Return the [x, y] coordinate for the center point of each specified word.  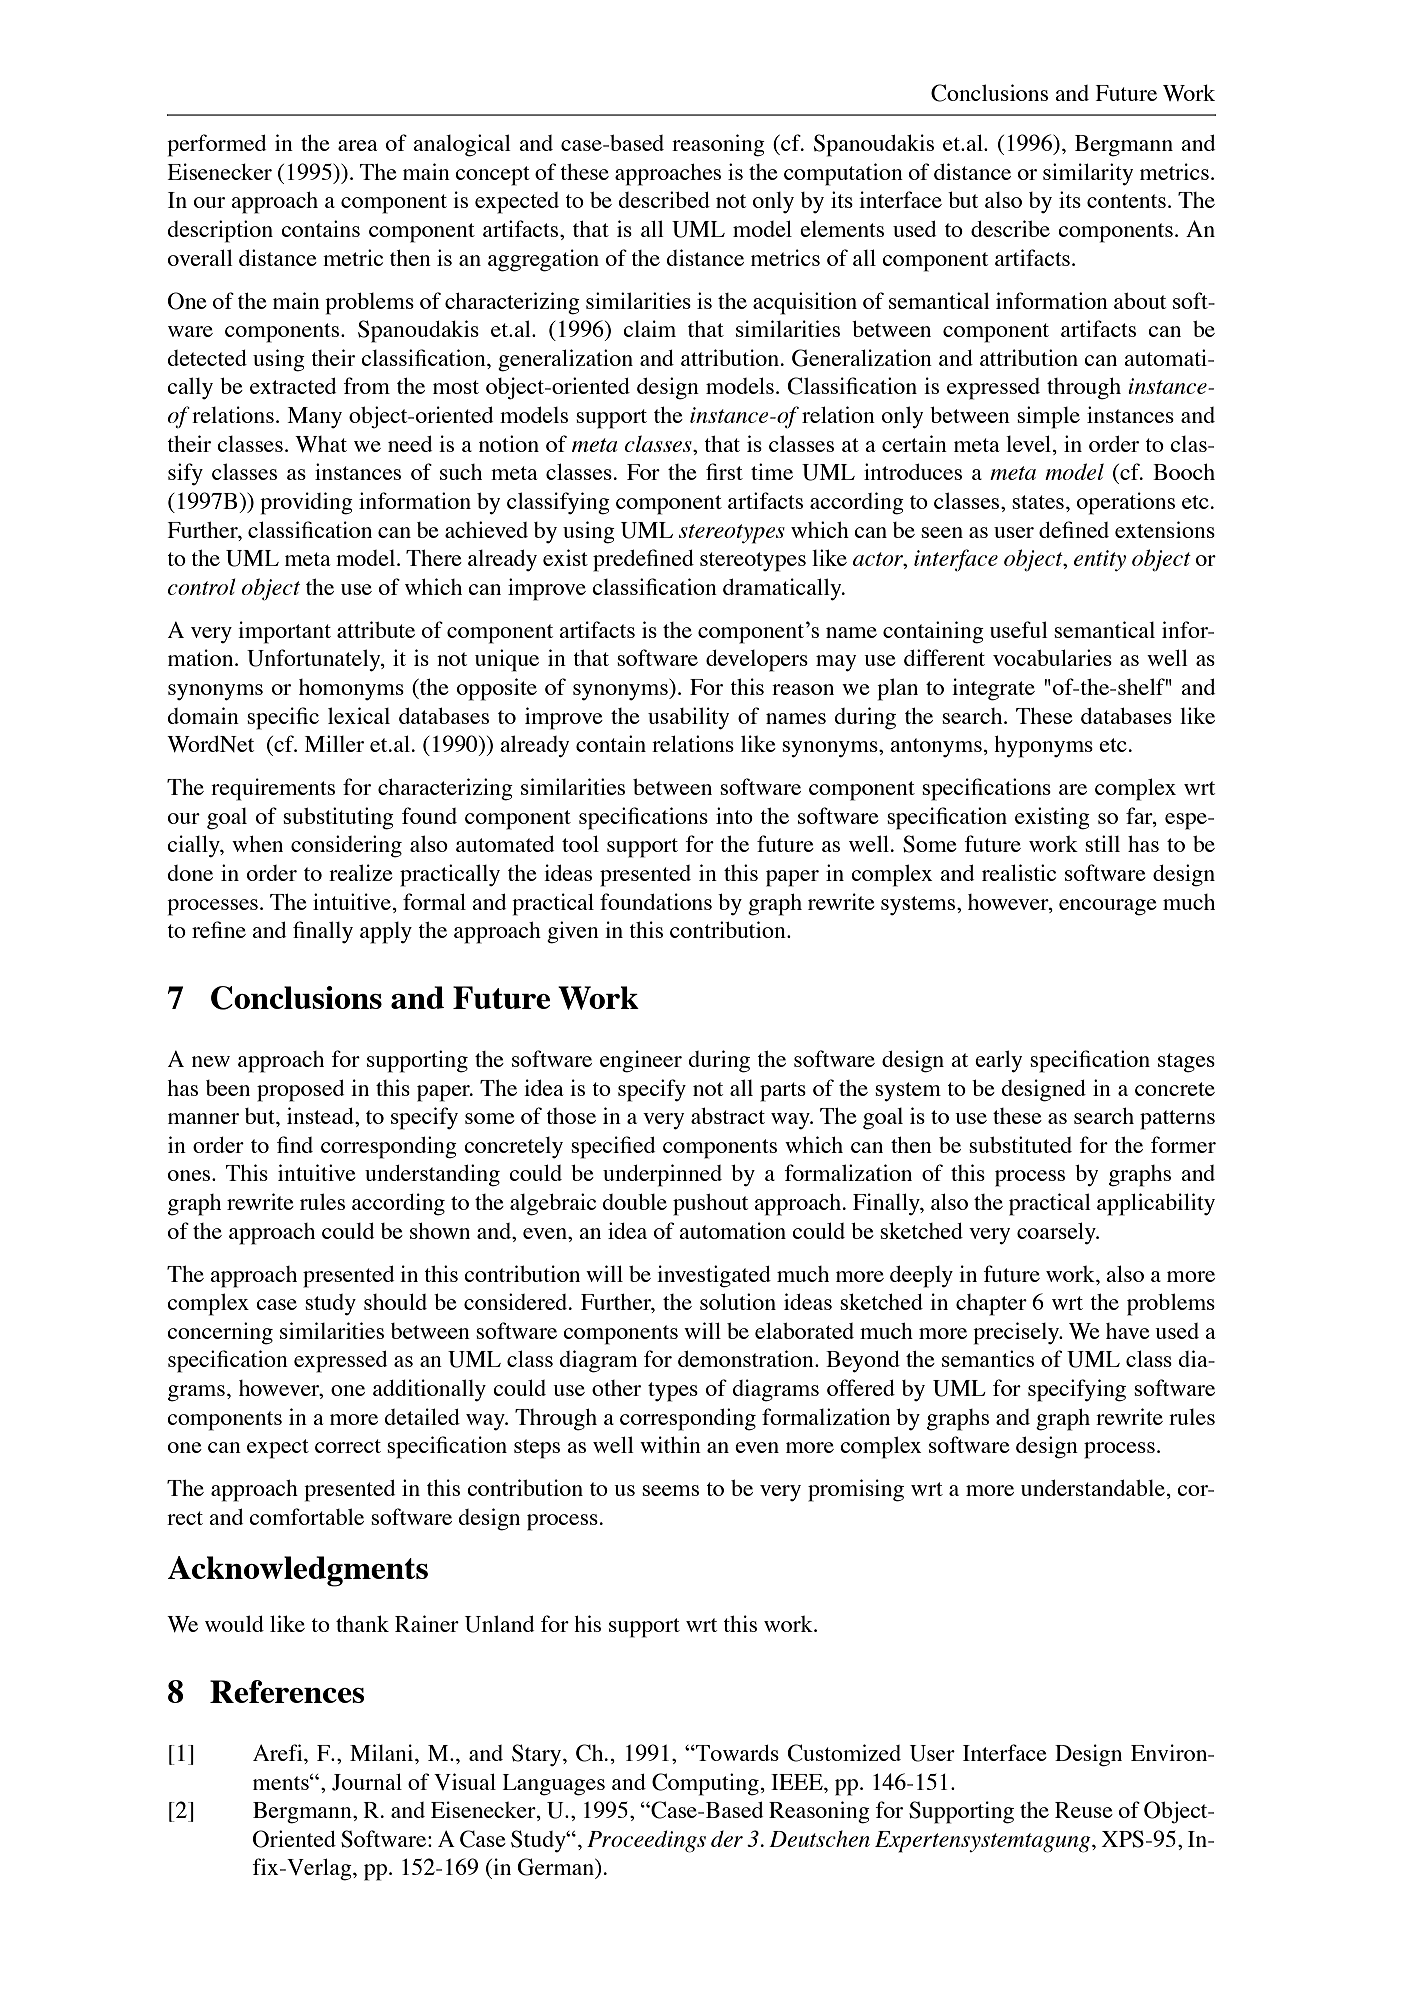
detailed [422, 1416]
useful [1019, 629]
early [998, 1061]
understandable [1093, 1487]
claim [649, 328]
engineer [641, 1061]
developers [757, 661]
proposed [300, 1090]
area [358, 145]
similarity [1088, 174]
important [284, 632]
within [670, 1444]
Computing [705, 1784]
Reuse [1084, 1810]
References [287, 1691]
